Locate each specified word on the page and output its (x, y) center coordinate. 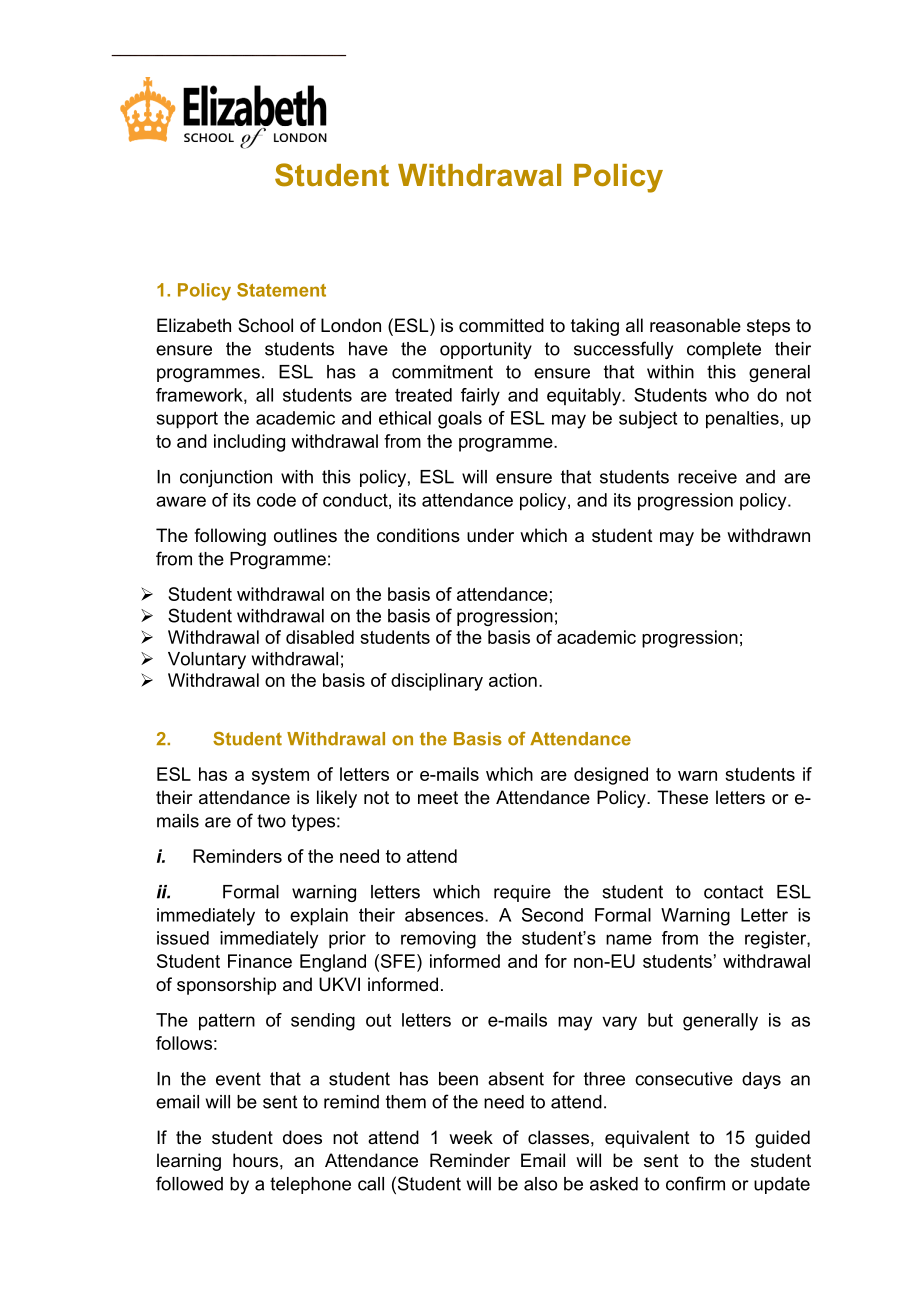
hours (255, 1160)
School (265, 325)
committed (501, 325)
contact (733, 892)
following (230, 537)
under (490, 535)
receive (707, 477)
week (471, 1137)
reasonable (695, 325)
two (271, 821)
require (522, 893)
